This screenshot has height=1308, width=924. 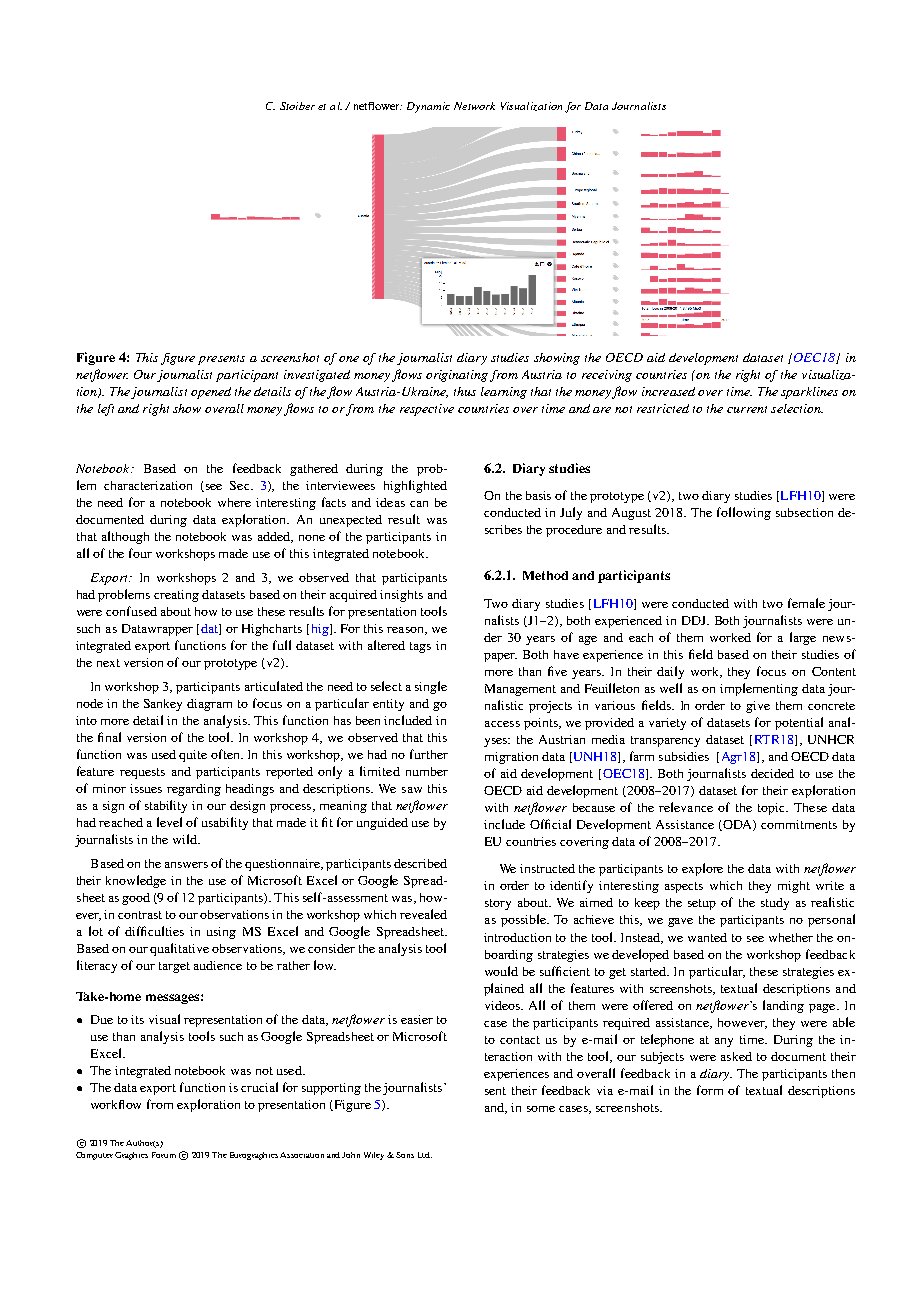 I want to click on Forum, so click(x=164, y=1155).
